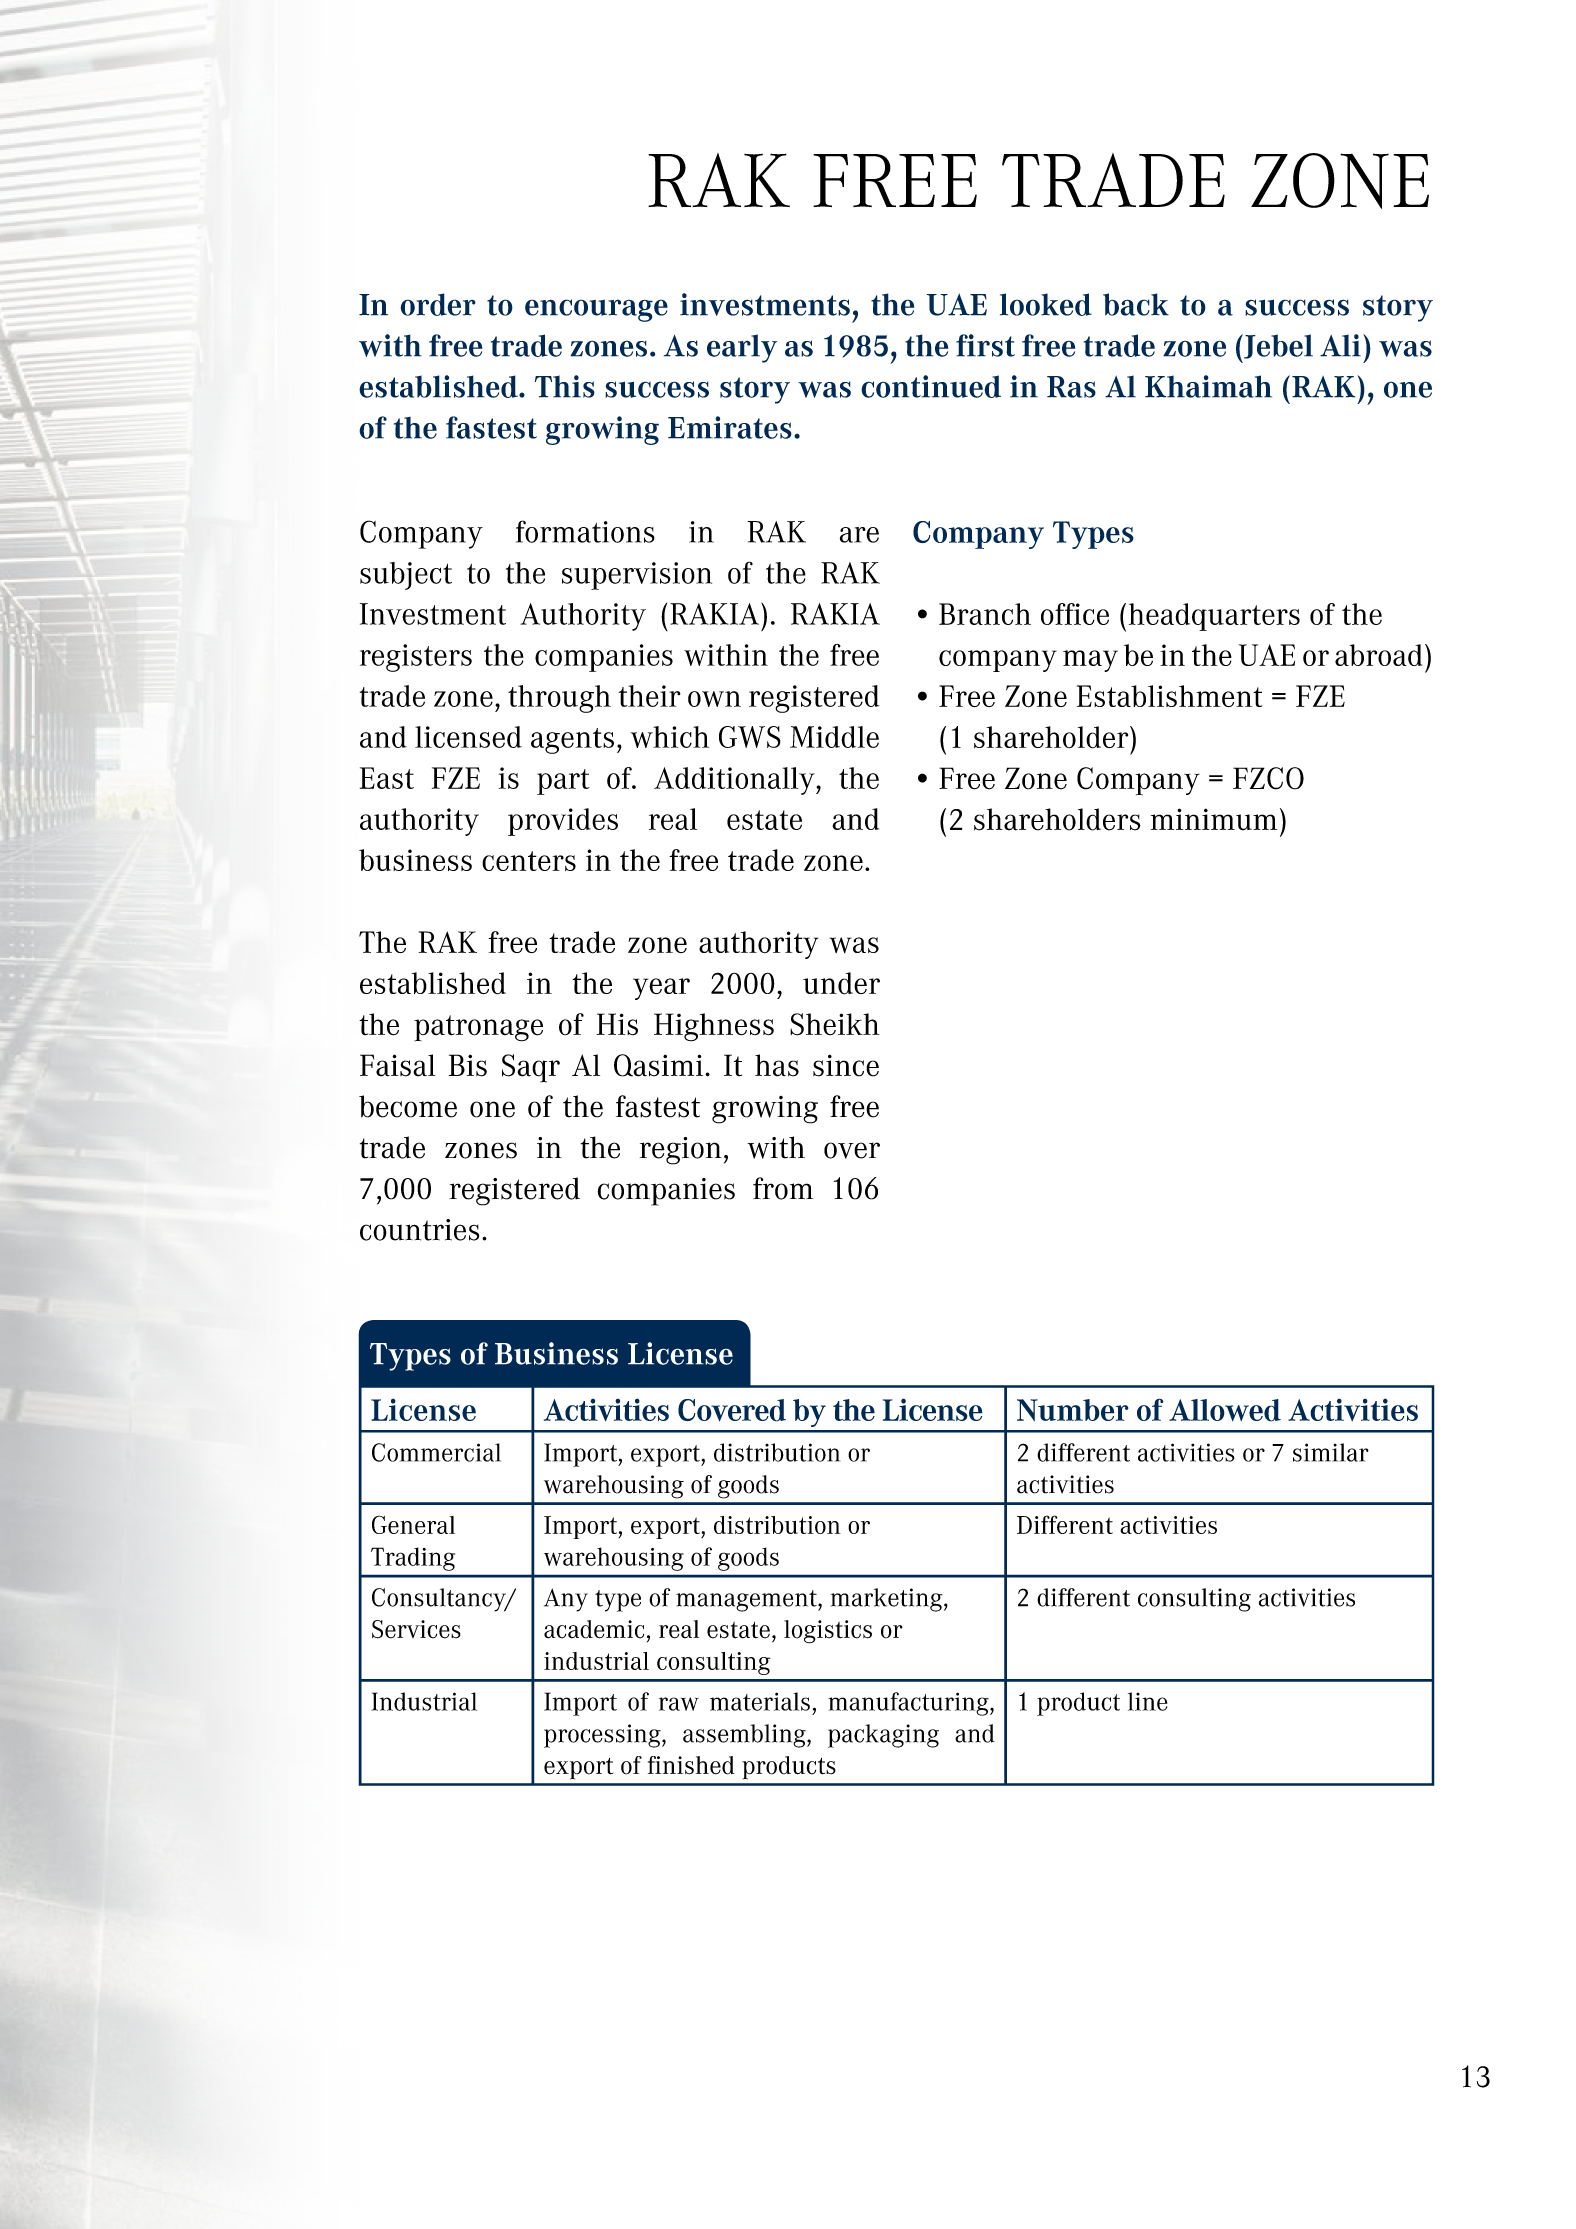 This screenshot has height=2229, width=1576. What do you see at coordinates (883, 1736) in the screenshot?
I see `packaging` at bounding box center [883, 1736].
